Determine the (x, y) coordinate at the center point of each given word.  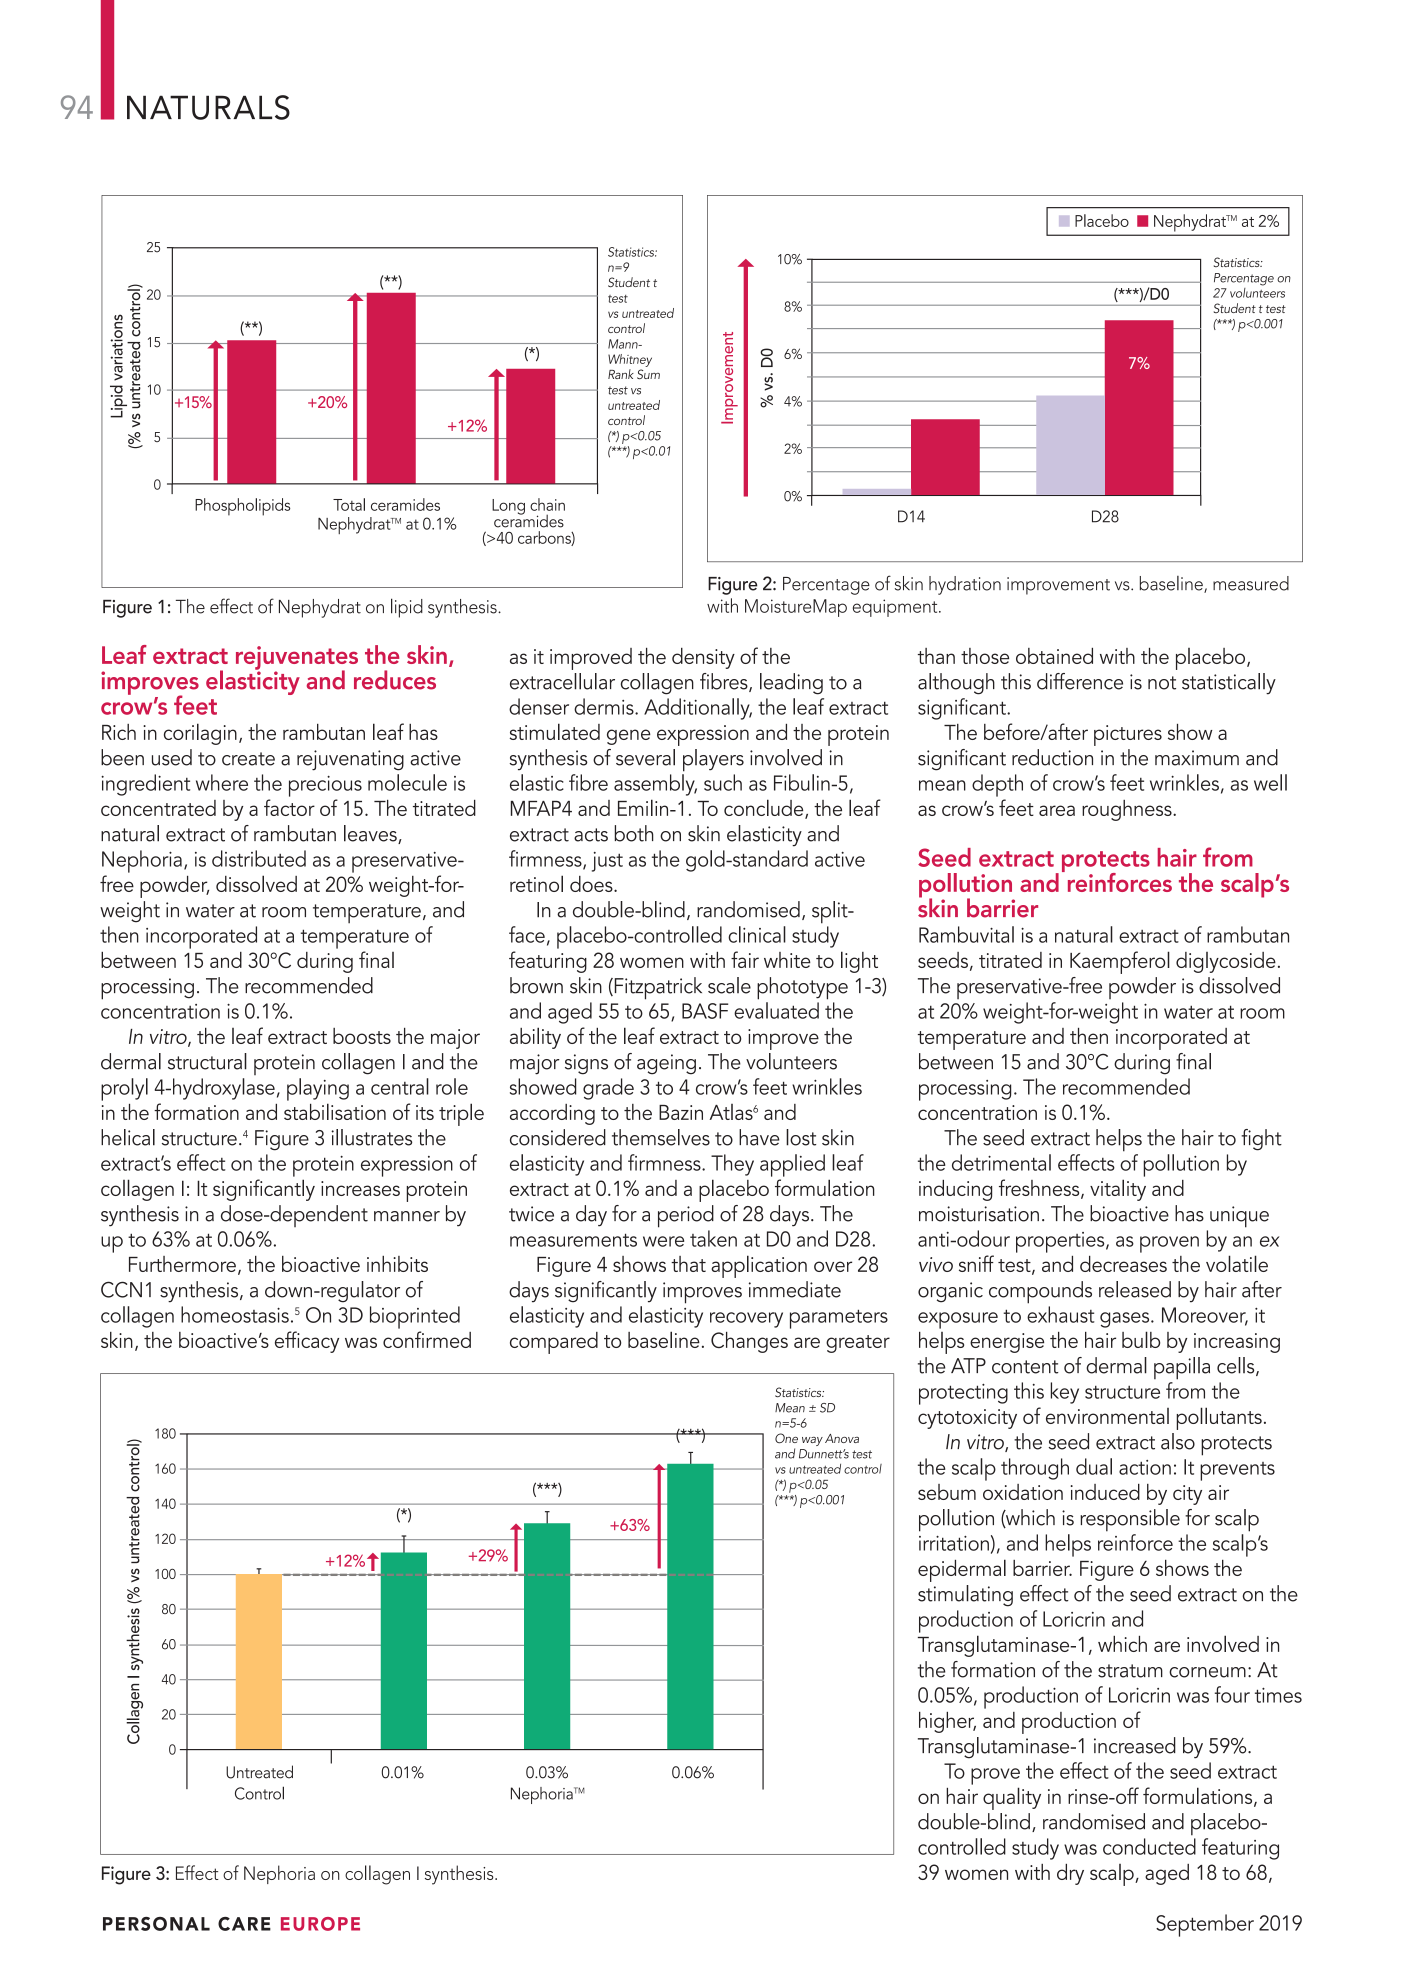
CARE (244, 1924)
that (688, 1264)
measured (1251, 583)
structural (207, 1061)
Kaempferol (1120, 962)
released (1135, 1289)
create (248, 759)
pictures (1128, 735)
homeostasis (235, 1314)
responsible (1130, 1520)
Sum (648, 374)
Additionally (698, 709)
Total (349, 504)
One (786, 1438)
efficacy (307, 1342)
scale (729, 985)
